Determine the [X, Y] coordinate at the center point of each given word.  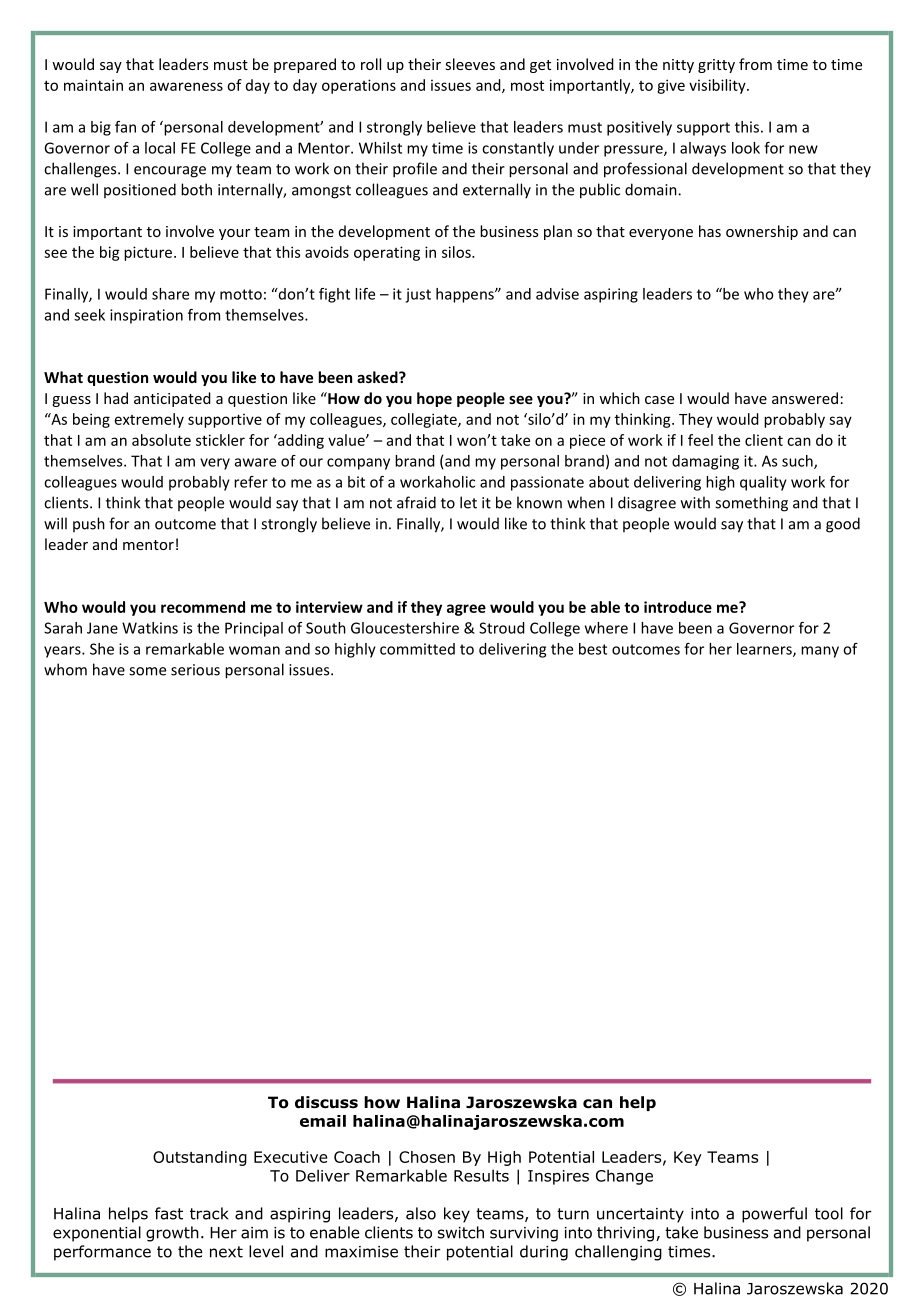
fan [125, 127]
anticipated [172, 399]
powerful [774, 1215]
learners [765, 650]
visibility [718, 86]
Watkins [150, 628]
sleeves [470, 64]
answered [805, 398]
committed [417, 649]
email [323, 1121]
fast [169, 1213]
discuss [326, 1102]
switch [461, 1232]
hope [434, 399]
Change [624, 1177]
